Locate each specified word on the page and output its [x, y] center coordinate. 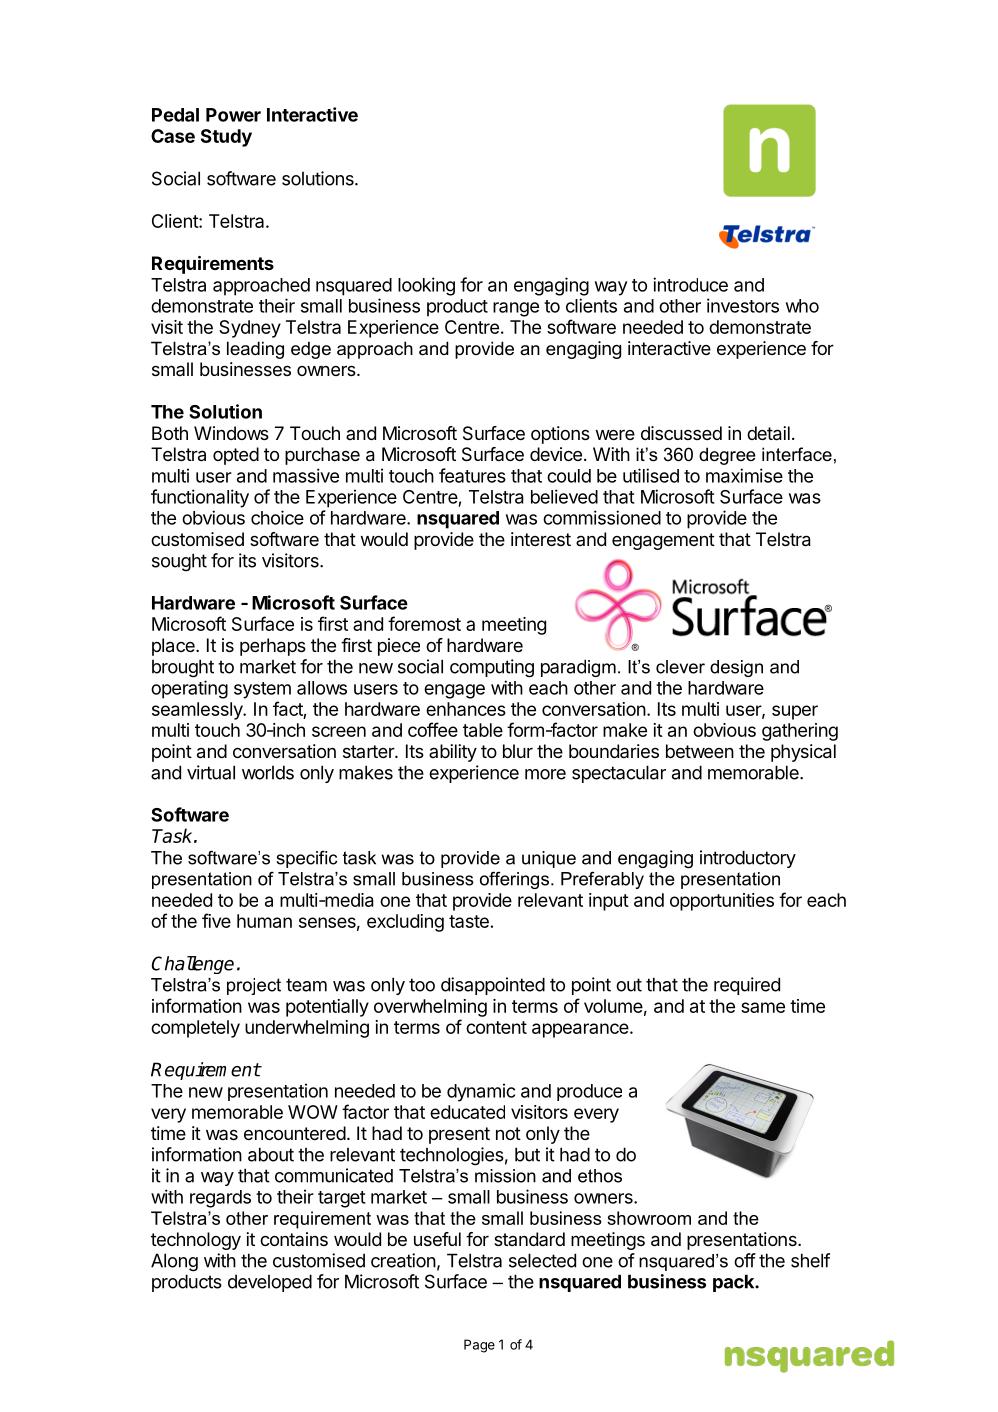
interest [541, 539]
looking [426, 286]
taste [469, 921]
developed [270, 1283]
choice [277, 517]
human [264, 921]
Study [226, 138]
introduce [690, 284]
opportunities [722, 902]
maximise [744, 475]
